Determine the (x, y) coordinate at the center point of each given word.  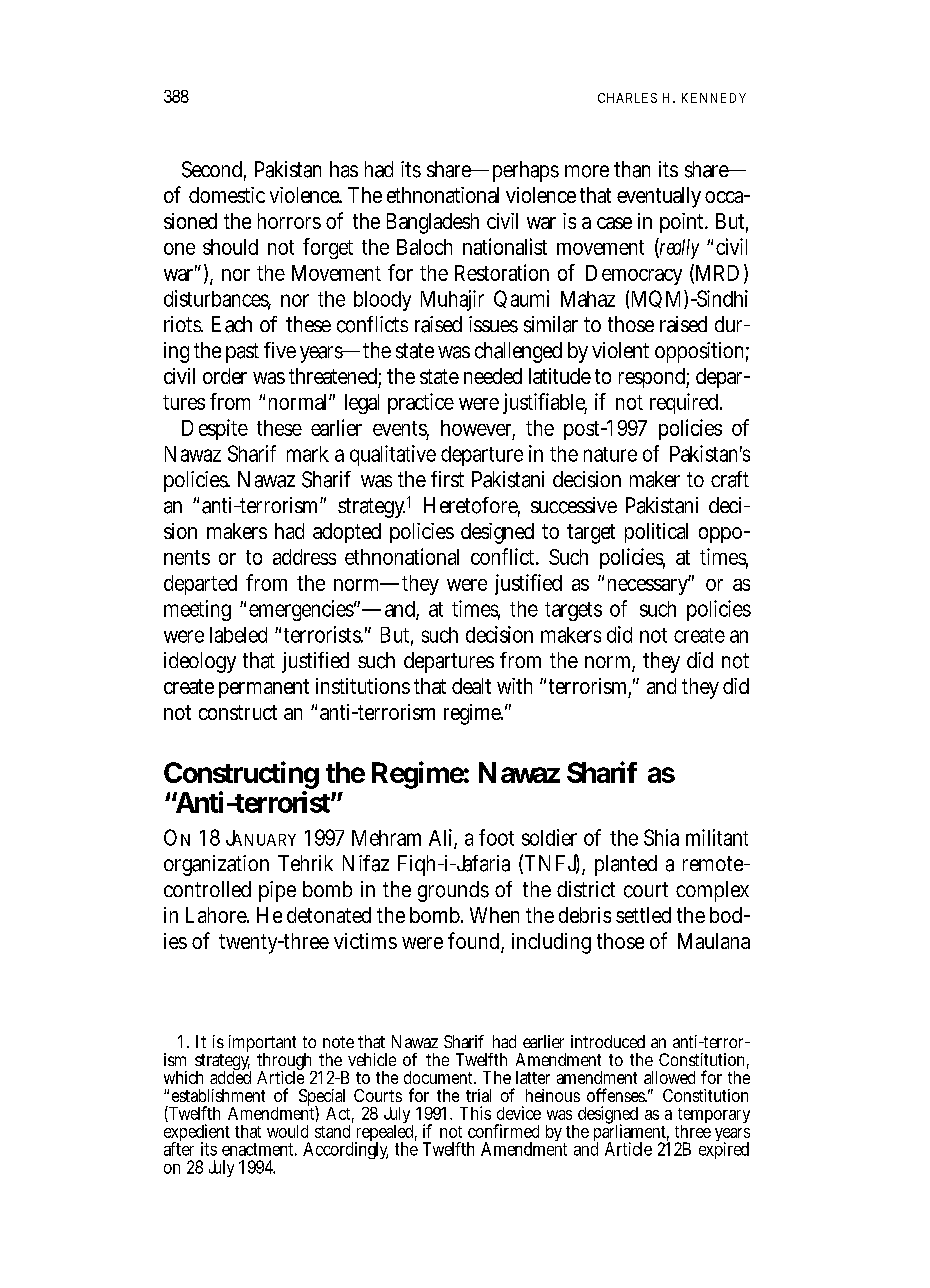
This (475, 1113)
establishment (218, 1095)
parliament (632, 1133)
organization (216, 865)
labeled (238, 635)
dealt (471, 686)
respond (654, 378)
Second (214, 170)
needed (493, 376)
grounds (453, 891)
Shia (661, 837)
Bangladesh (433, 223)
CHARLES (627, 98)
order (225, 376)
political (656, 533)
